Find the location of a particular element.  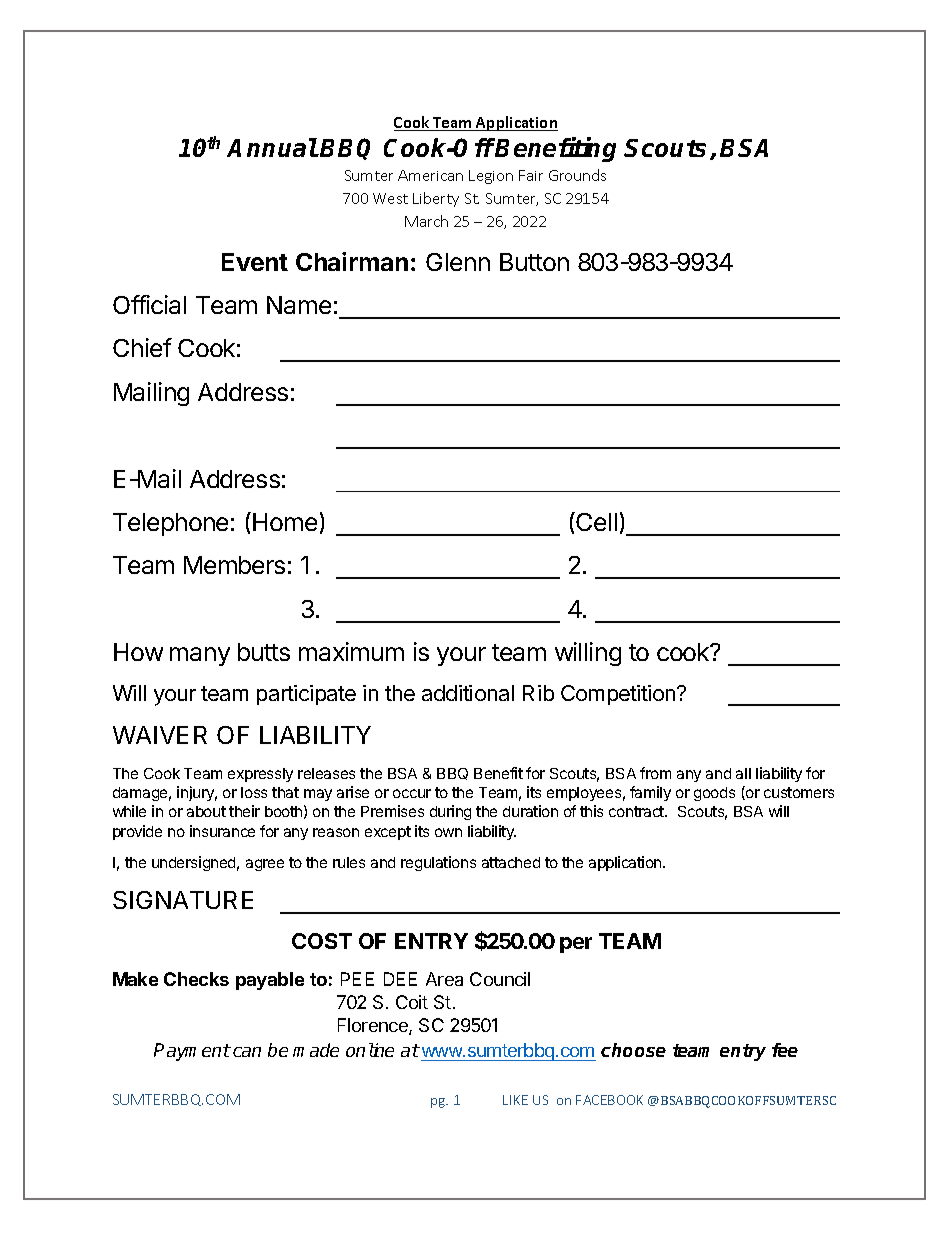

many is located at coordinates (200, 656).
